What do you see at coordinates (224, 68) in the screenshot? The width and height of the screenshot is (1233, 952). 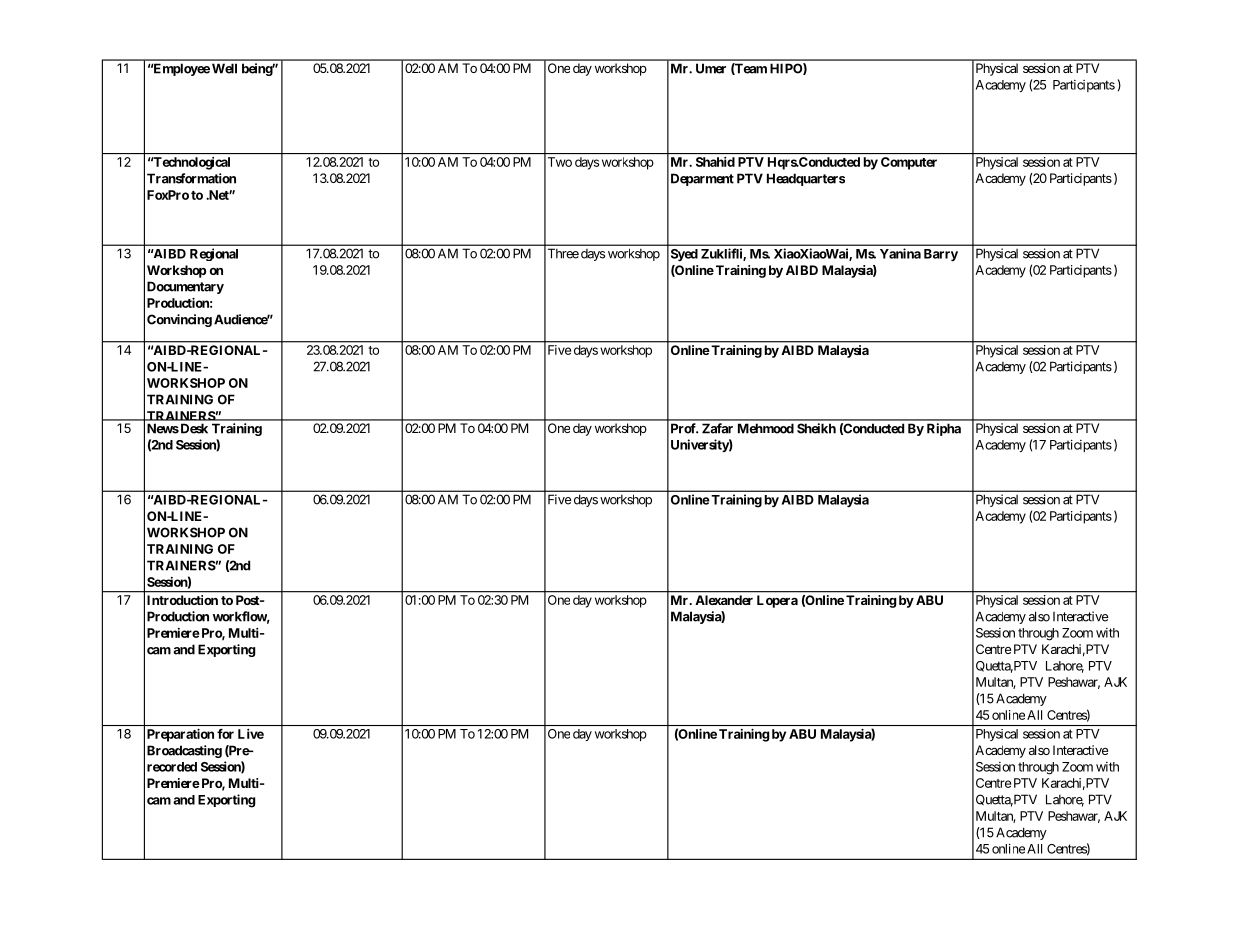 I see `Well` at bounding box center [224, 68].
